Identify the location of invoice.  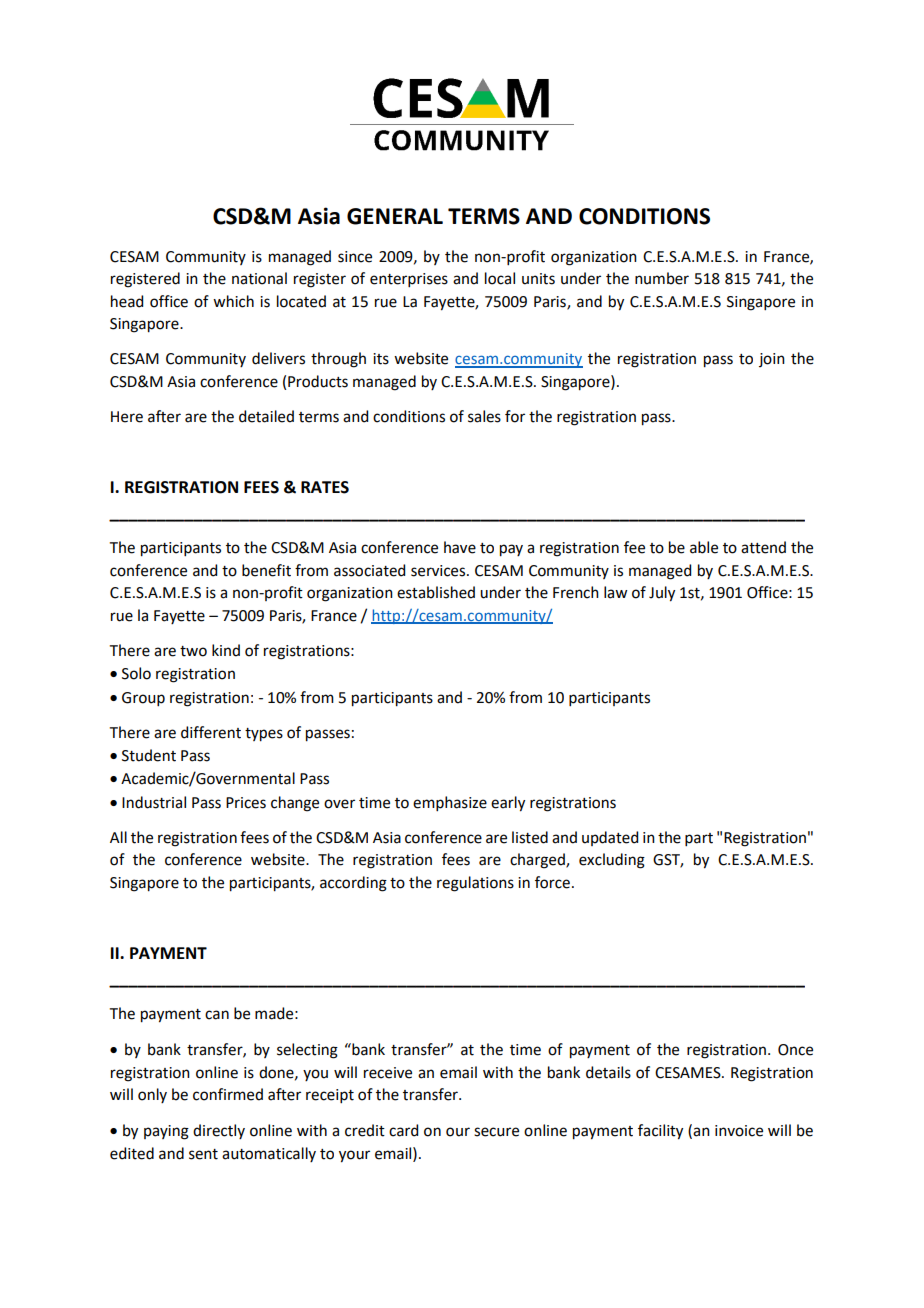
(739, 1131).
